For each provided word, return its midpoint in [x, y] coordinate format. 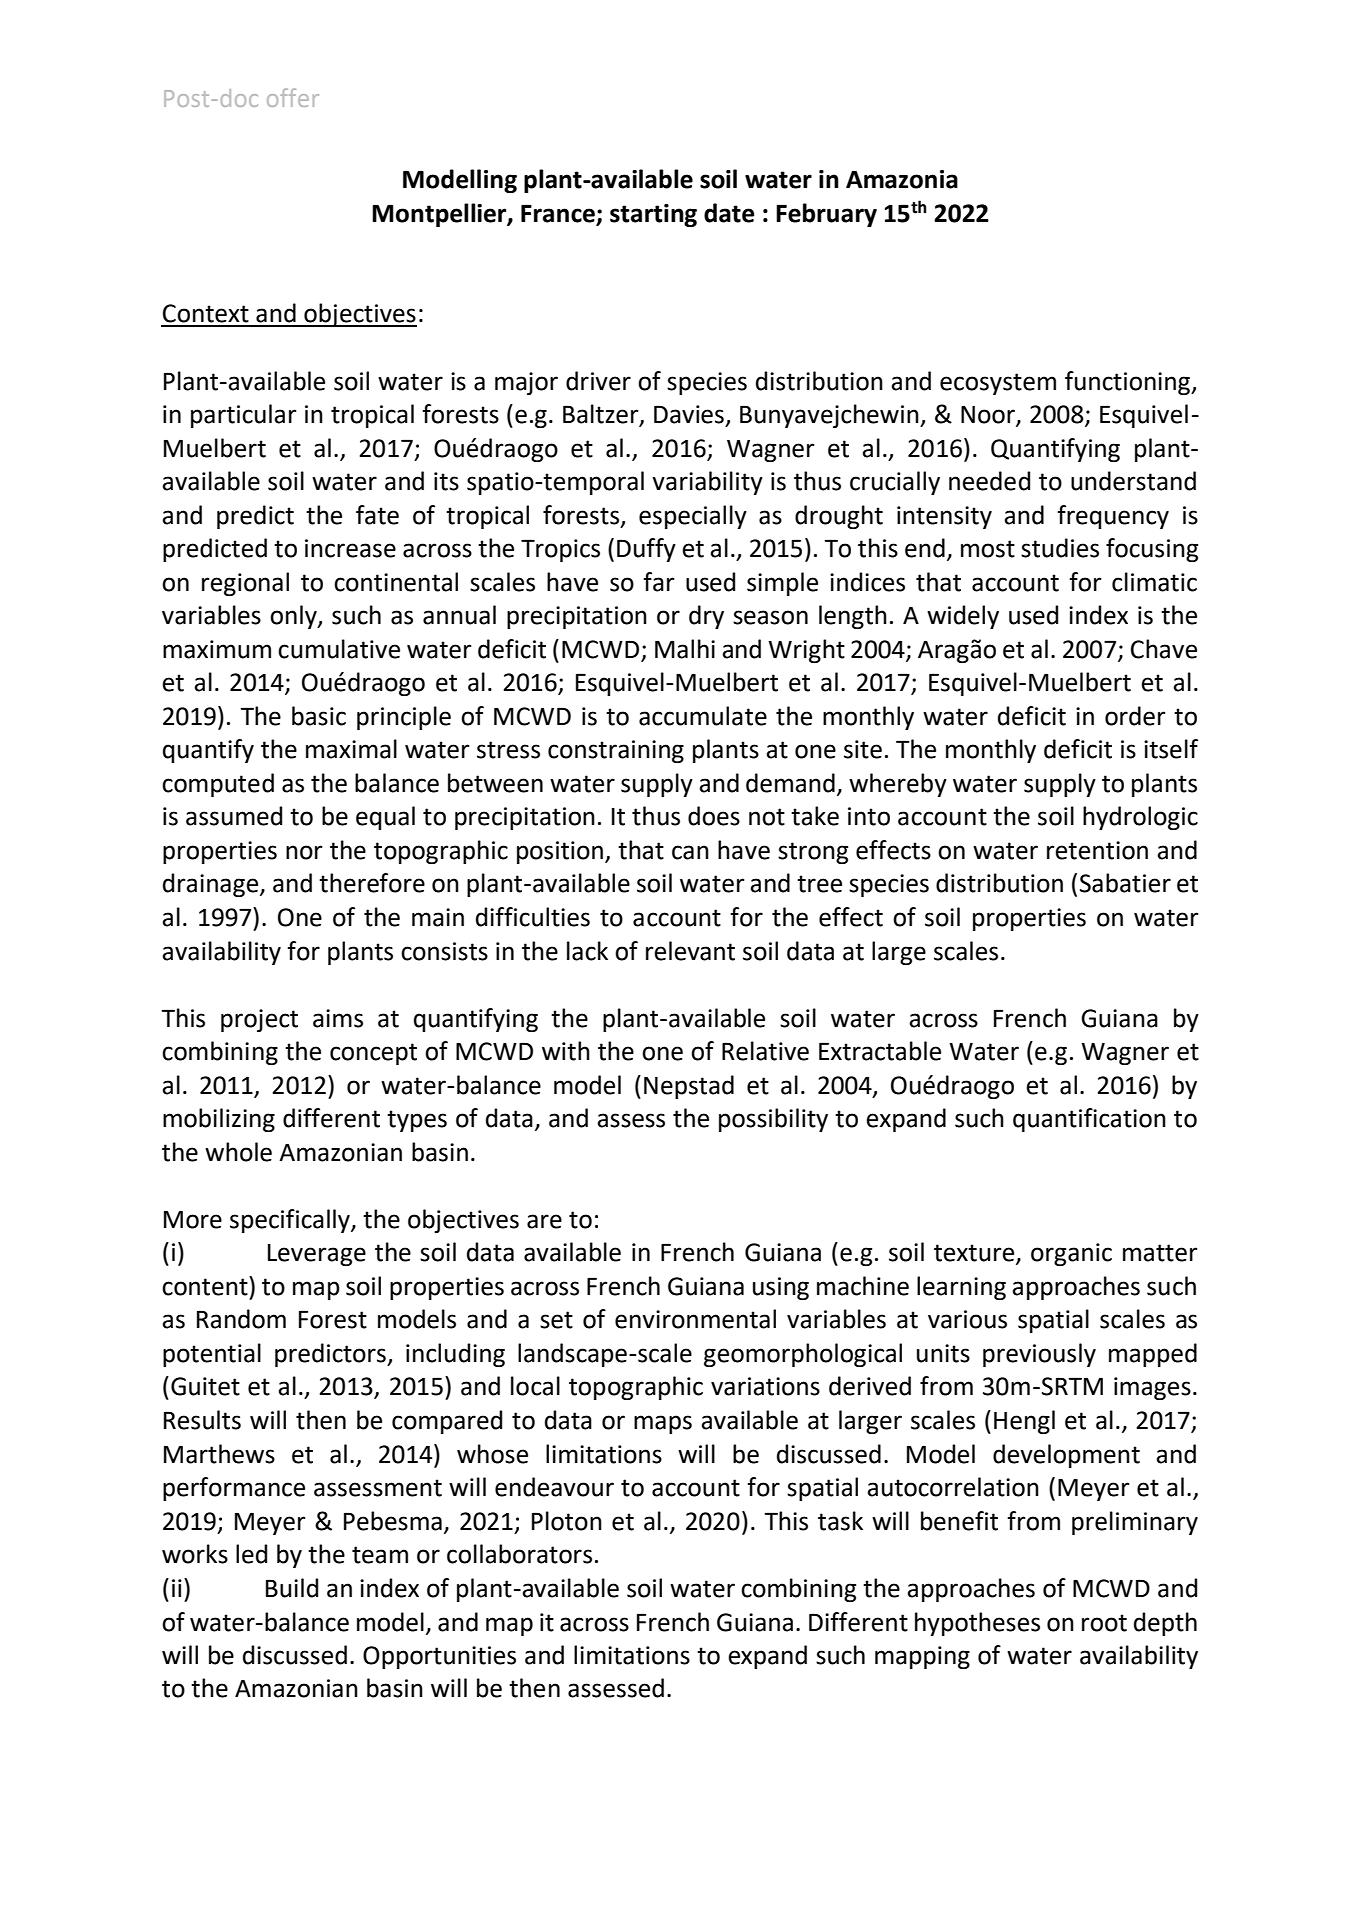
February [826, 215]
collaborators [519, 1554]
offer [293, 97]
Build [292, 1588]
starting [653, 215]
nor [304, 852]
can [690, 852]
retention [1097, 850]
